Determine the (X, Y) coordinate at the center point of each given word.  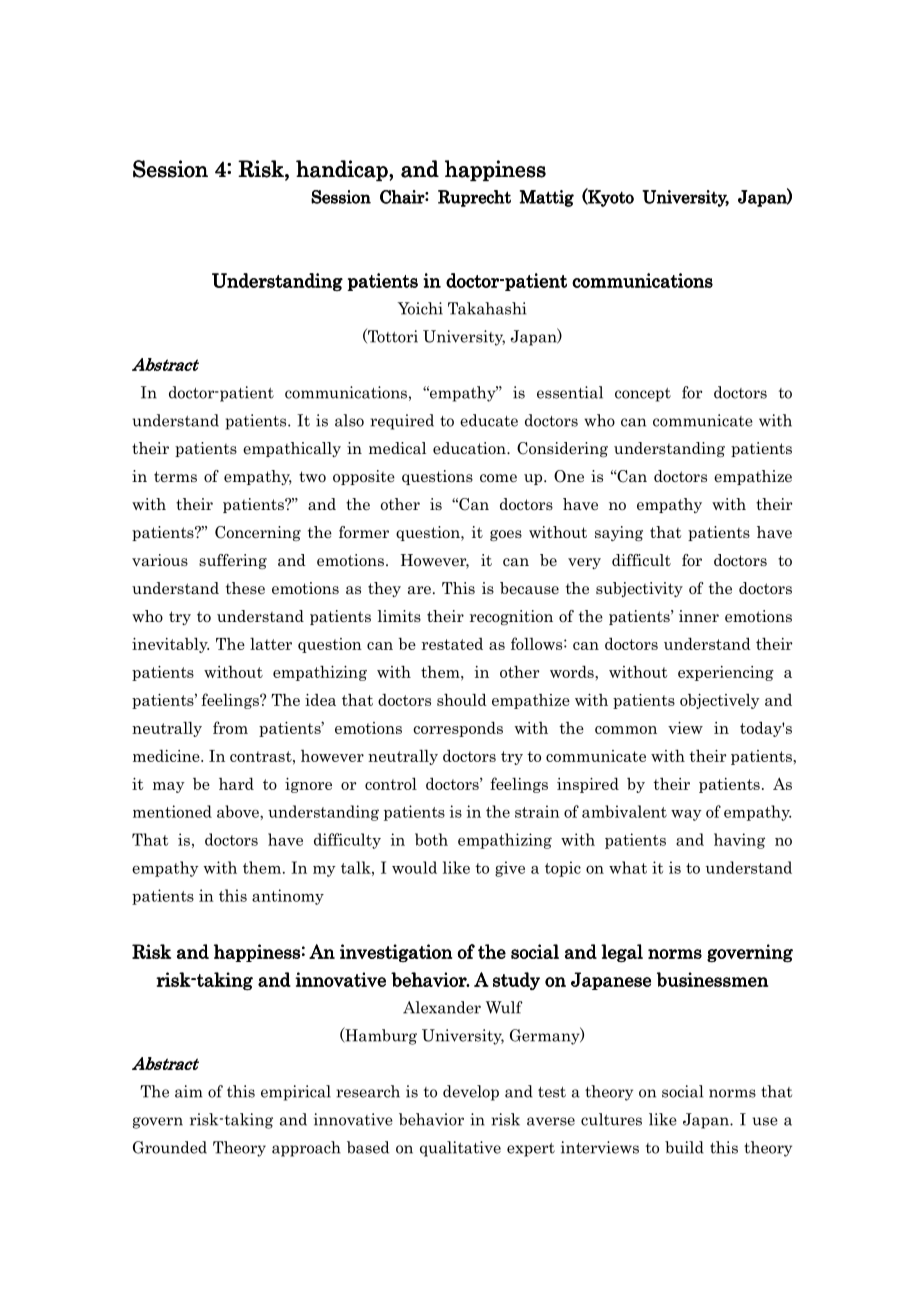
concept (643, 395)
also (349, 420)
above (239, 811)
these (245, 588)
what (628, 867)
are (419, 590)
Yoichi (420, 308)
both (431, 839)
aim (188, 1091)
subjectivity (639, 589)
